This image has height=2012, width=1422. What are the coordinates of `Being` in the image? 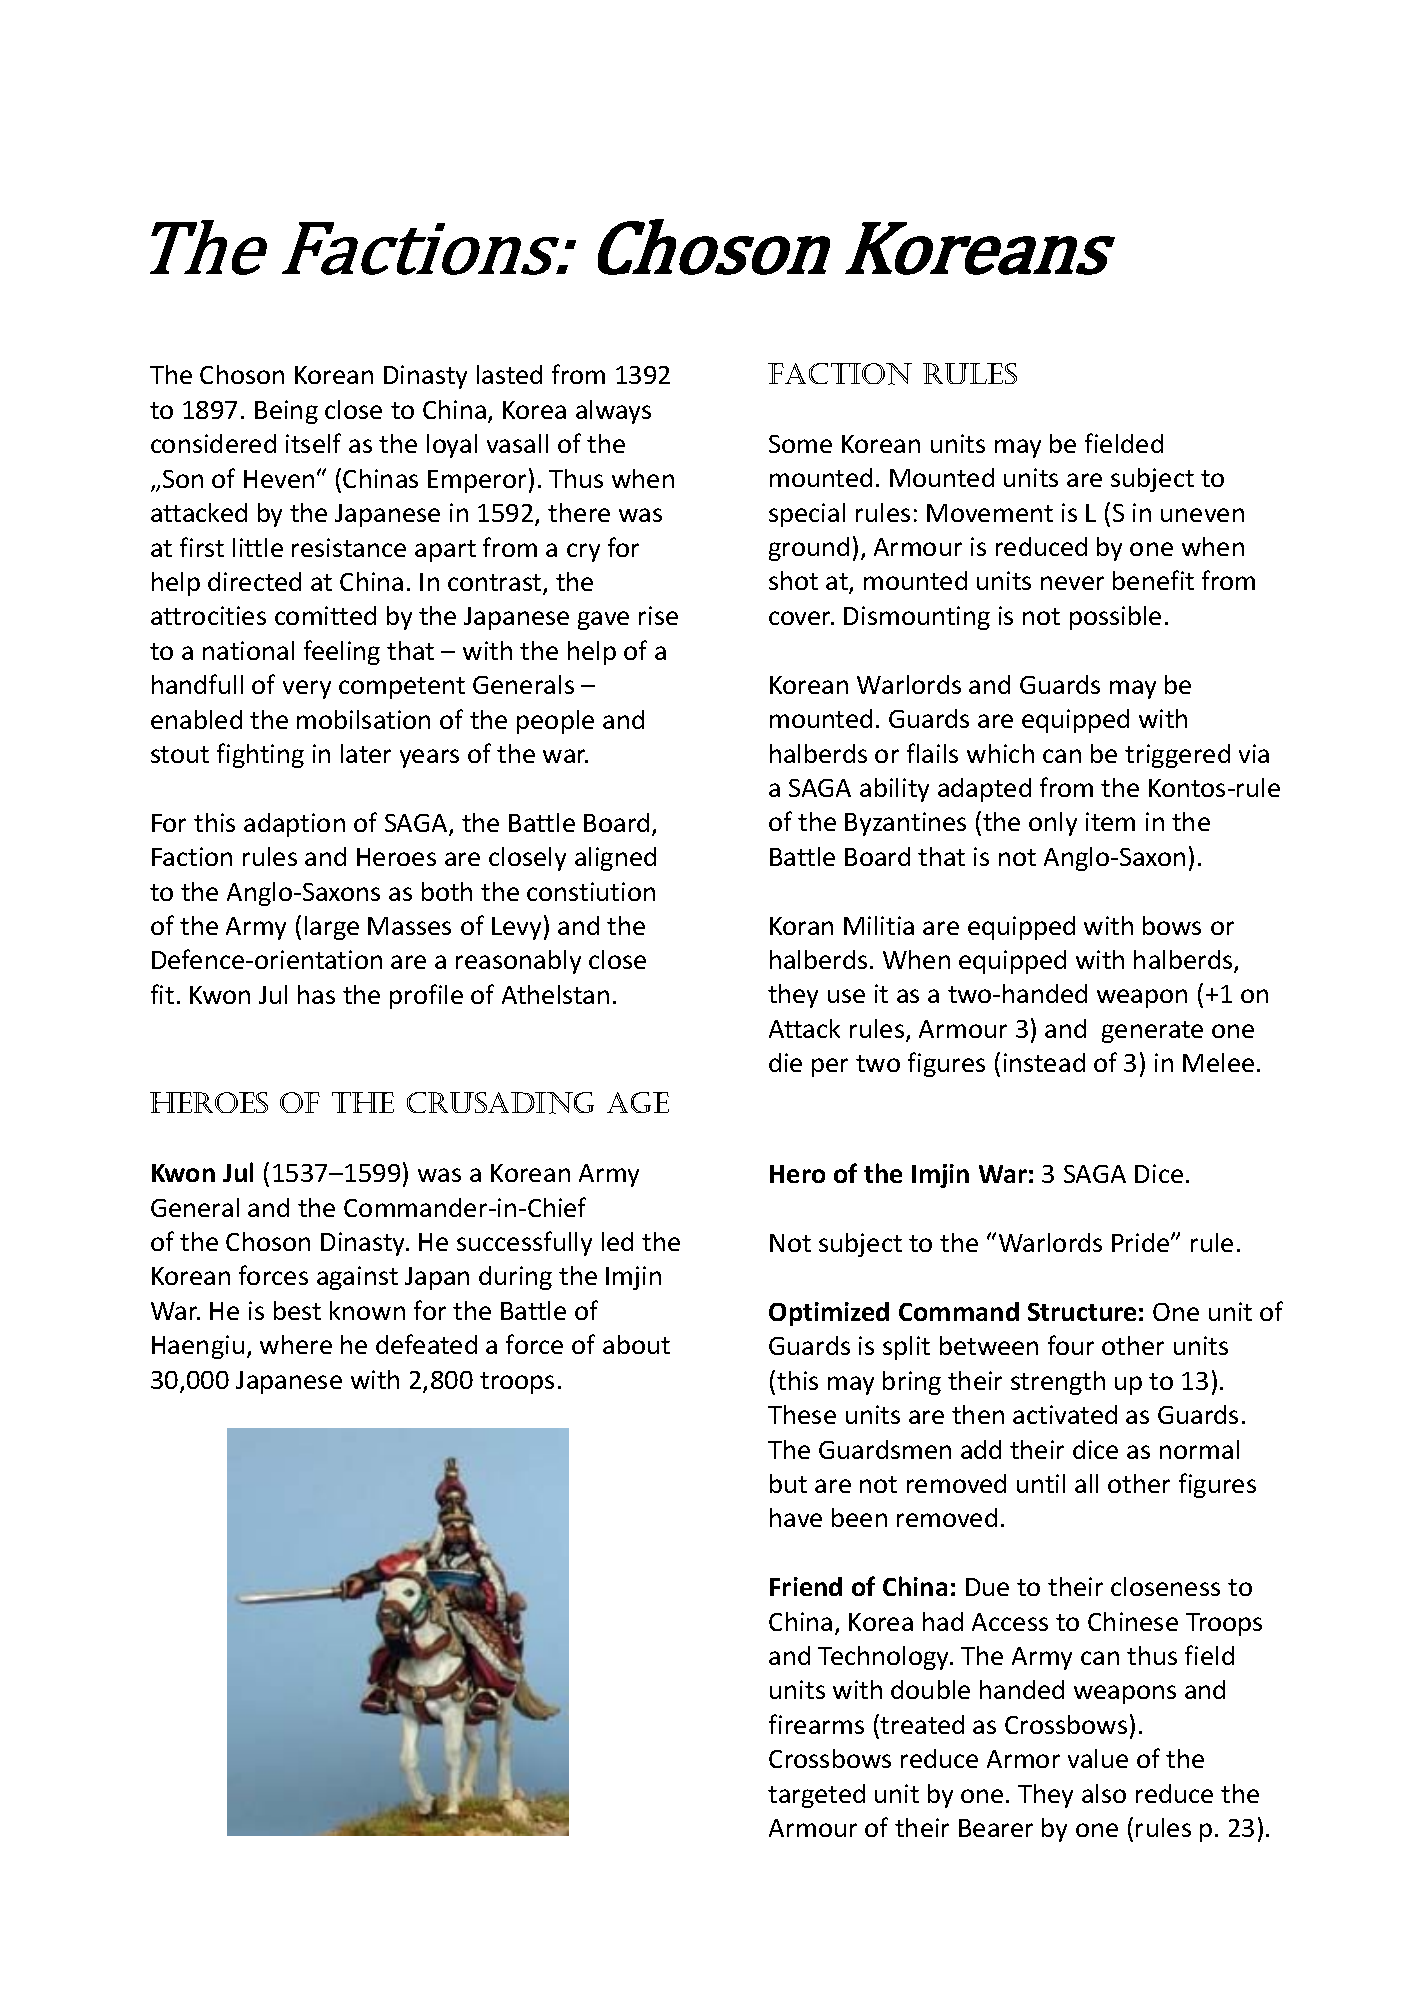 It's located at (286, 412).
